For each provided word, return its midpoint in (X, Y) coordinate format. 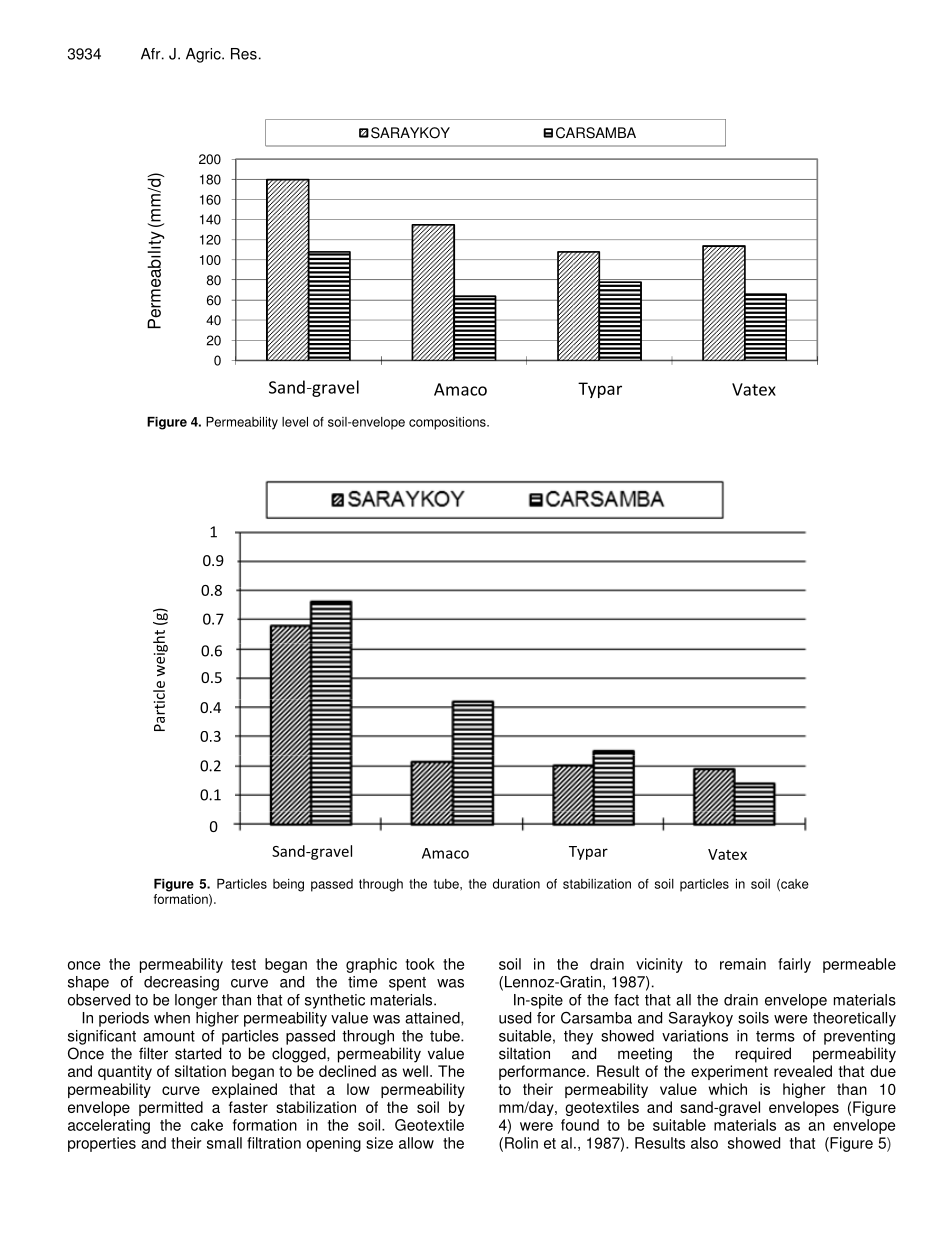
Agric (204, 55)
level (295, 422)
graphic (371, 965)
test (243, 964)
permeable (859, 965)
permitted (171, 1108)
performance (543, 1072)
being (288, 885)
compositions (448, 423)
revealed (803, 1071)
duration (516, 884)
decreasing (181, 983)
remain (743, 964)
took (420, 964)
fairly (794, 965)
